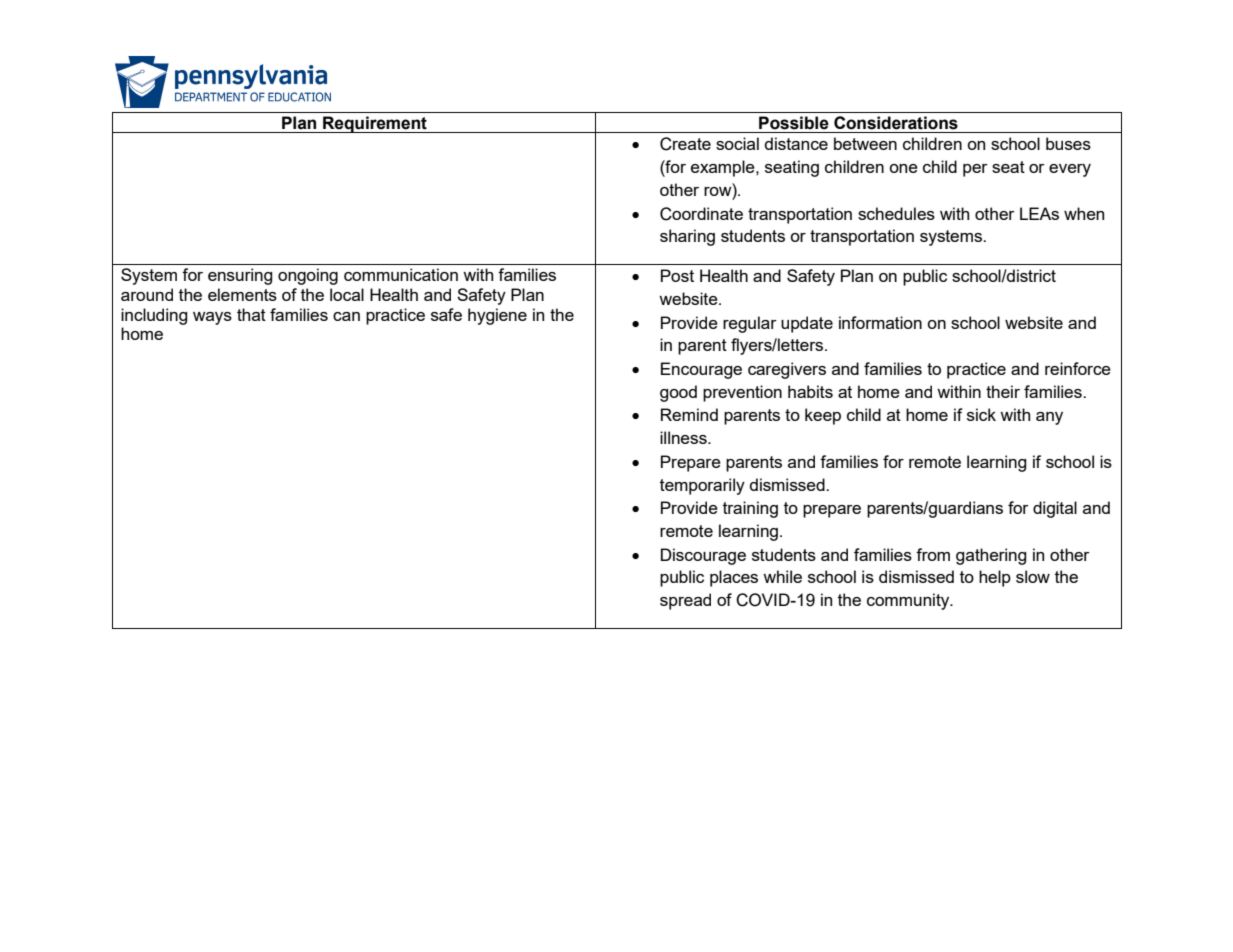 The width and height of the image is (1233, 952). I want to click on information, so click(880, 322).
